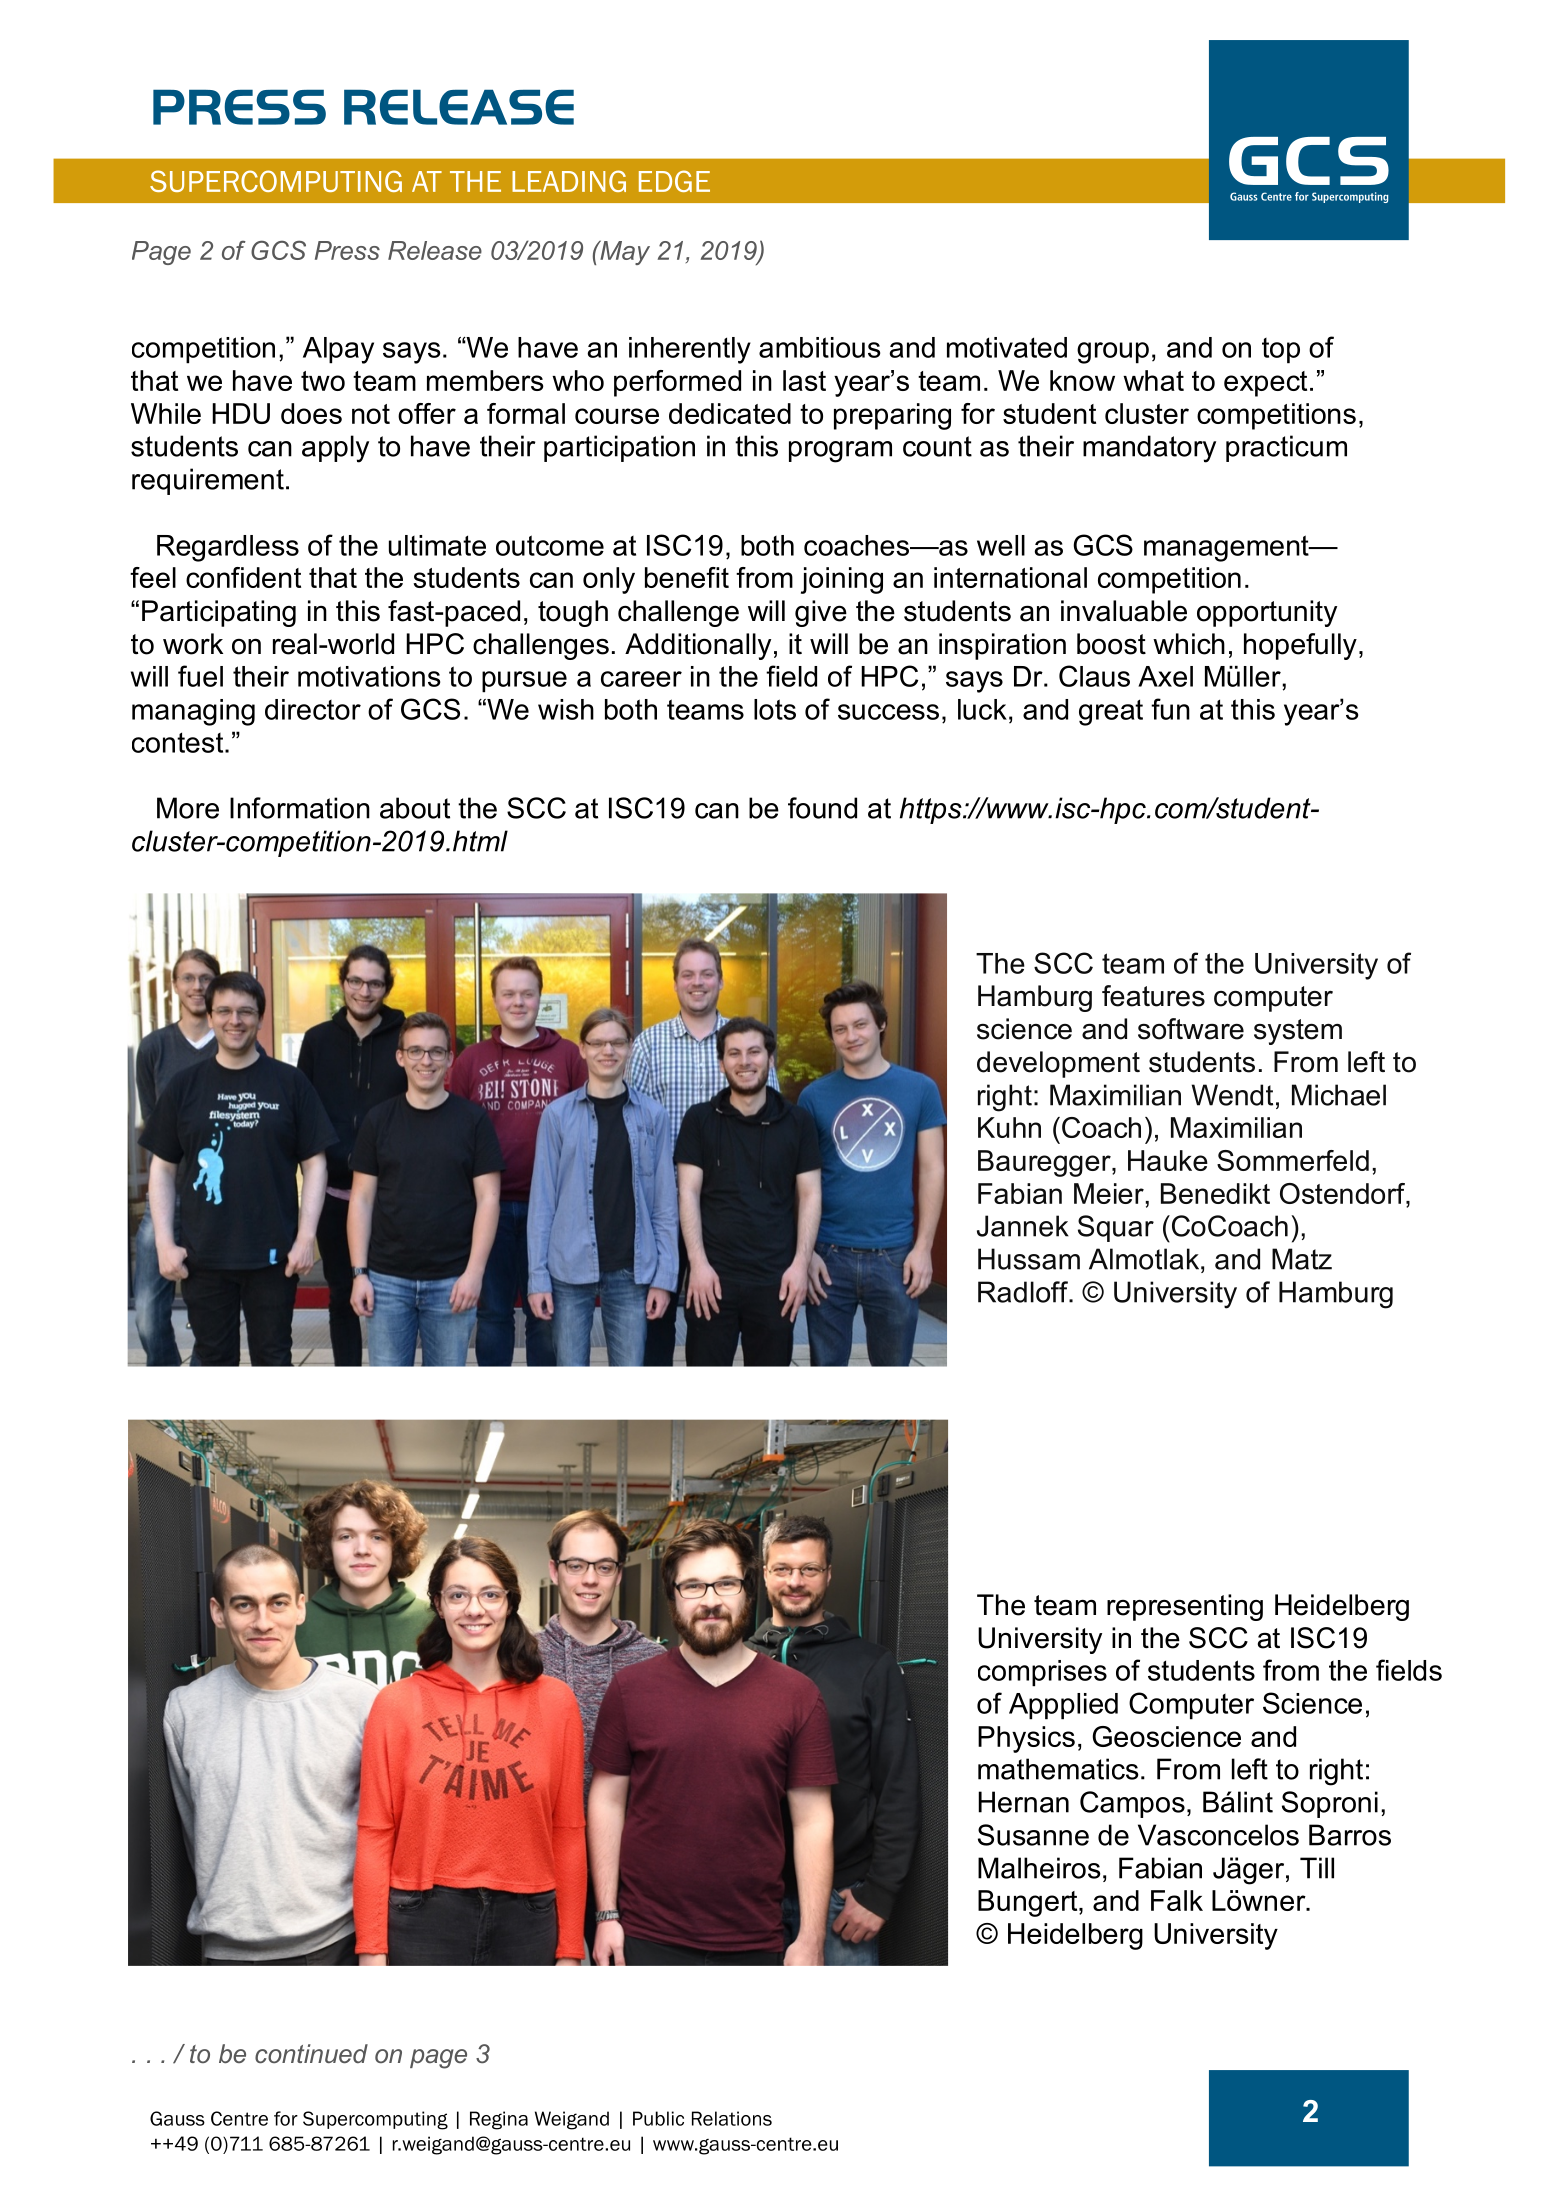 The height and width of the image is (2189, 1548). I want to click on Kuhn, so click(1009, 1127).
